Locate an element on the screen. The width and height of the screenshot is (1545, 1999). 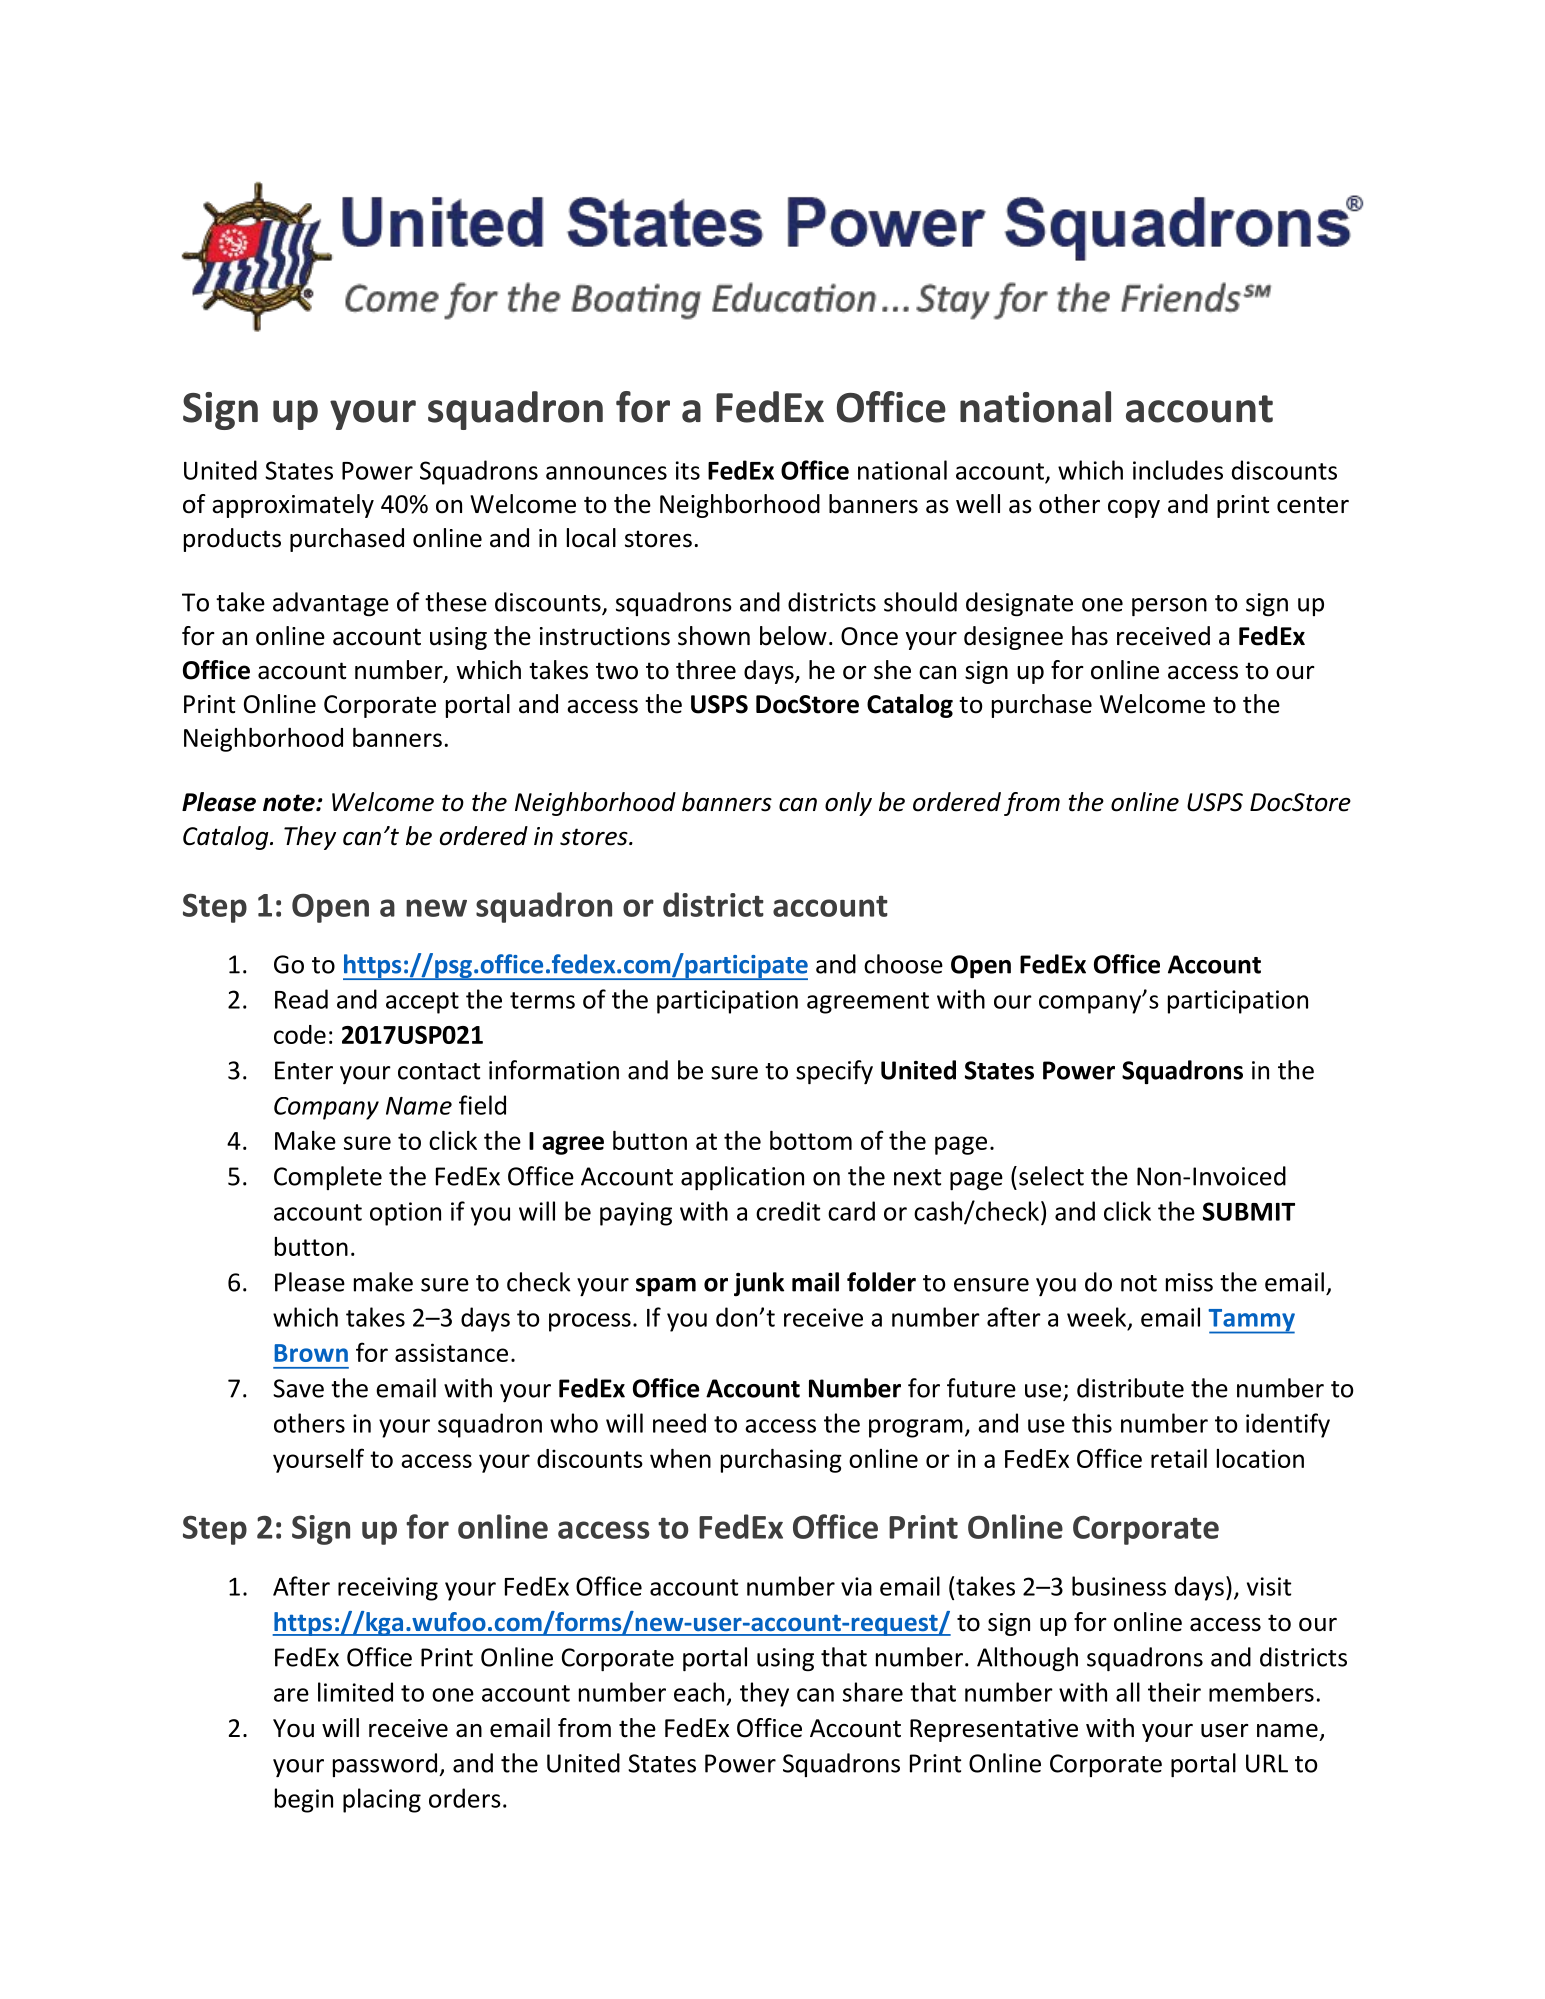
Read is located at coordinates (301, 999).
